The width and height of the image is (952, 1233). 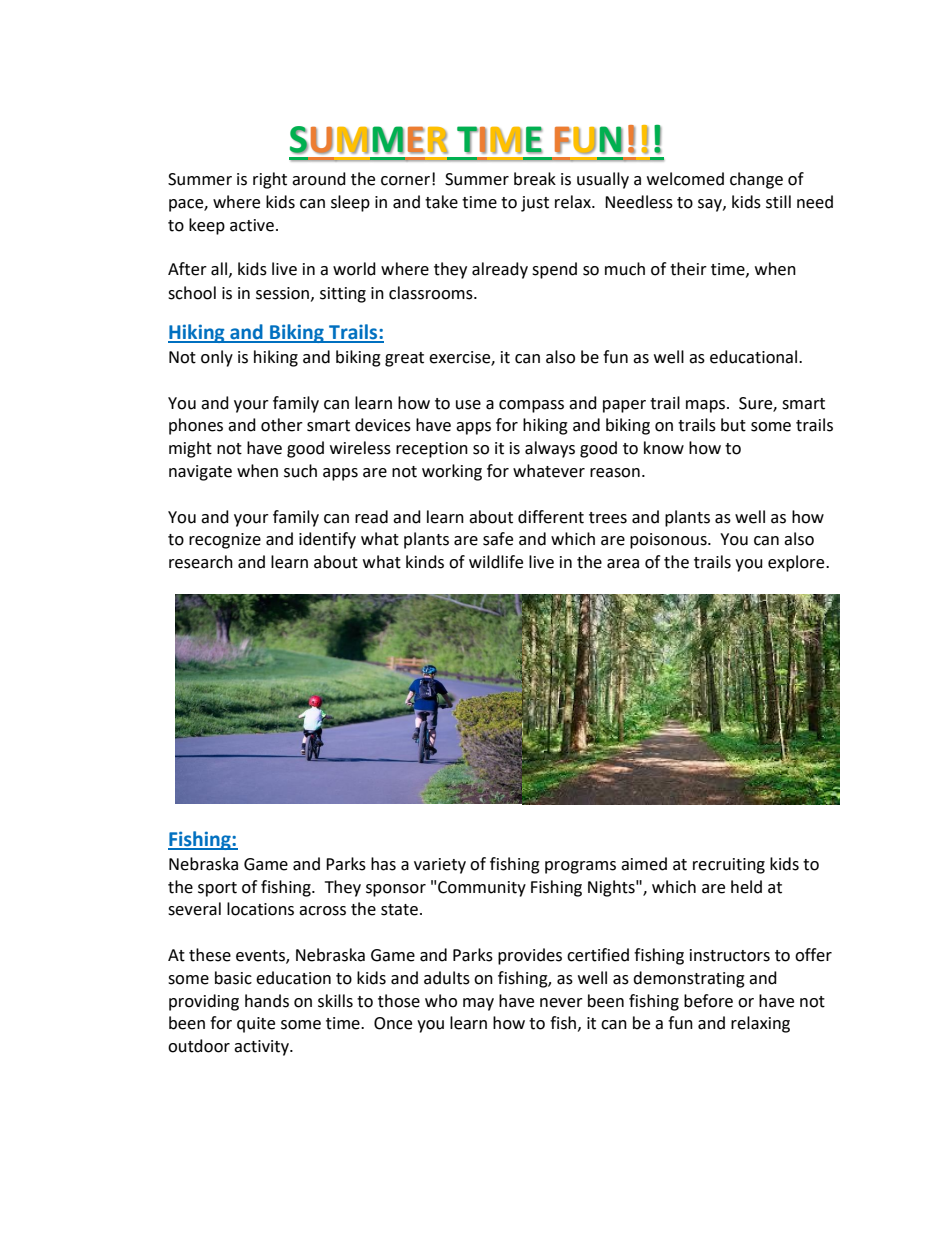 I want to click on research, so click(x=201, y=562).
